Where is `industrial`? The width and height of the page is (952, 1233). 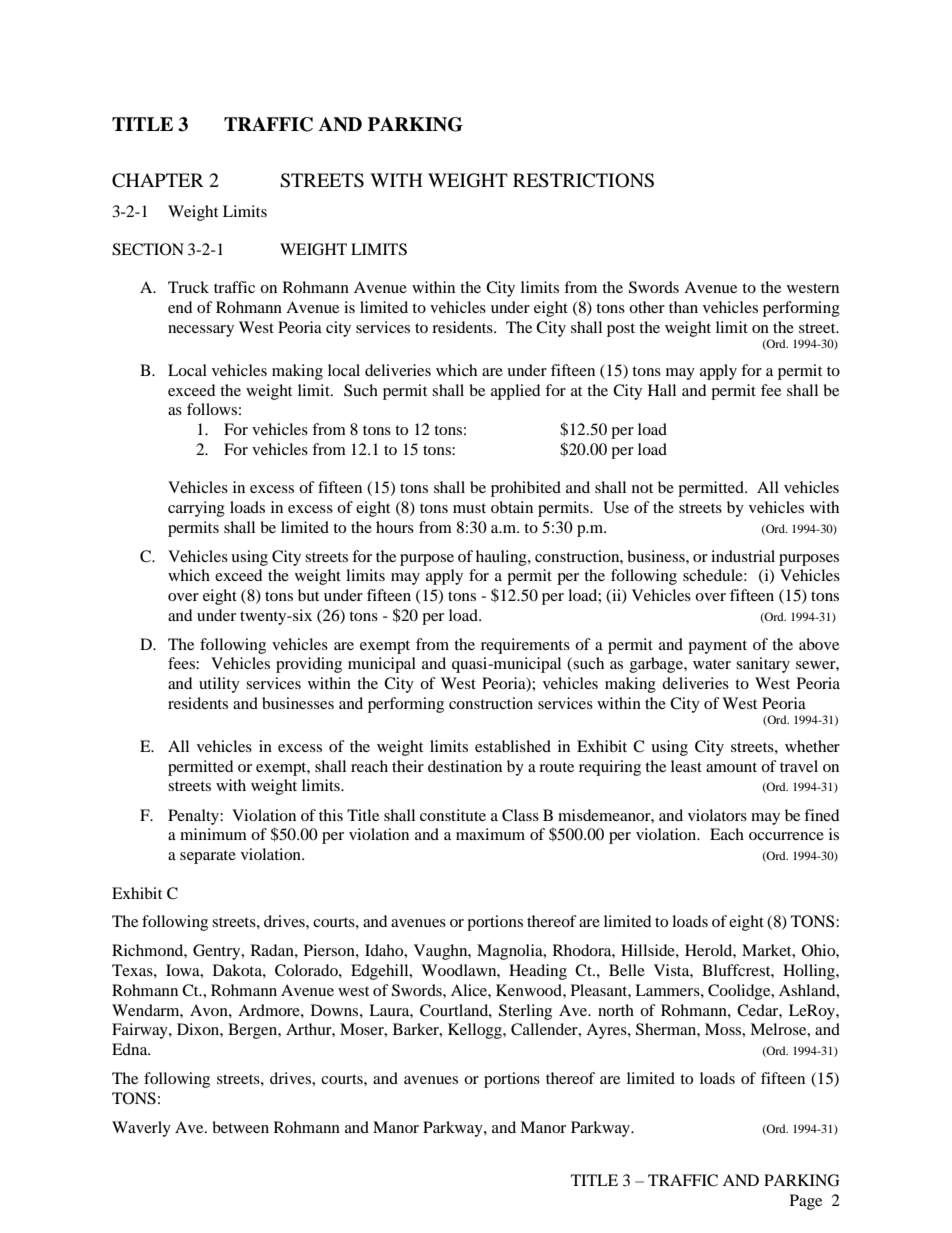 industrial is located at coordinates (743, 556).
